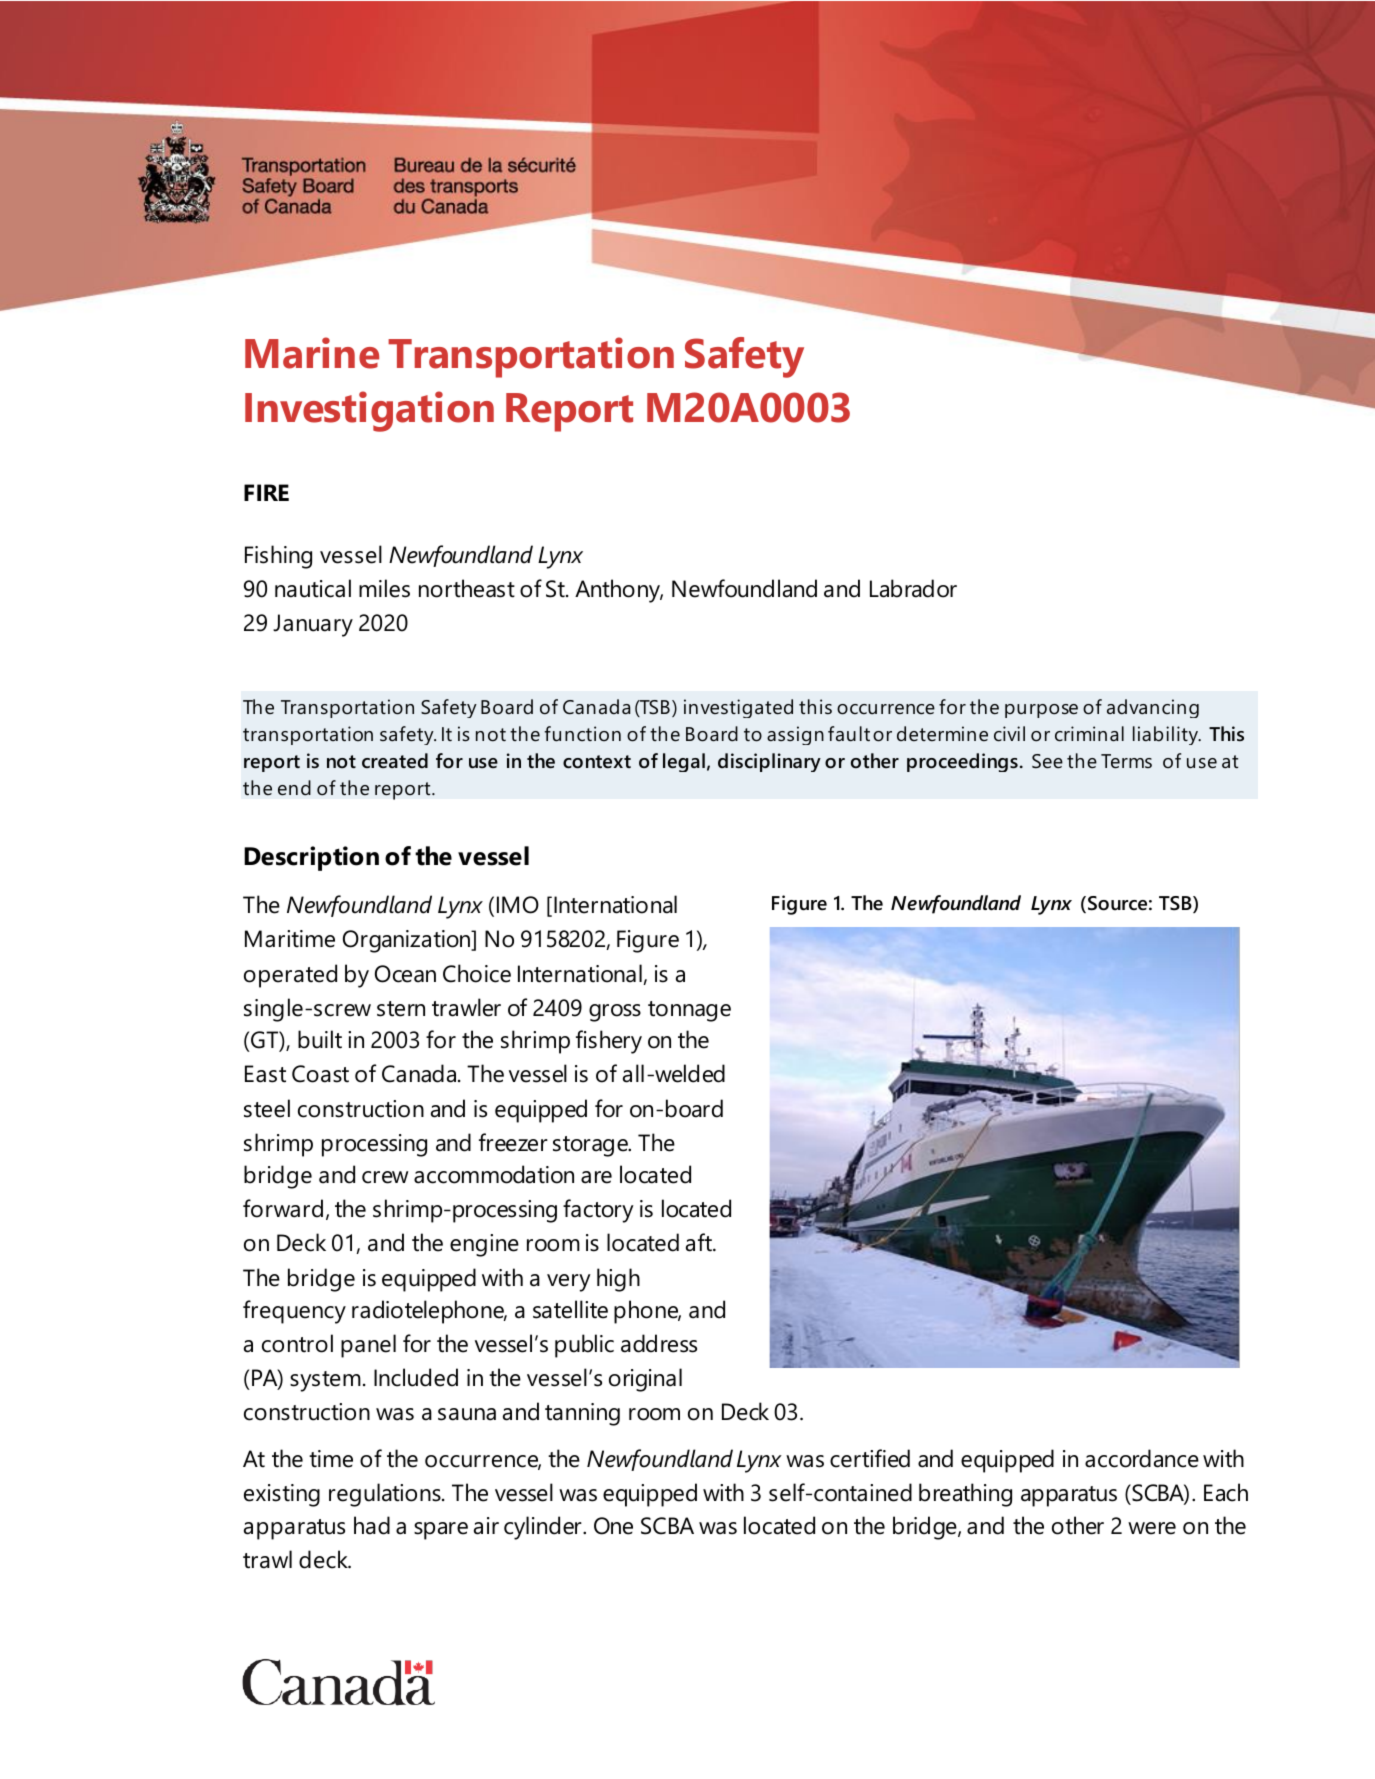 This screenshot has height=1779, width=1375. What do you see at coordinates (738, 708) in the screenshot?
I see `investigated` at bounding box center [738, 708].
